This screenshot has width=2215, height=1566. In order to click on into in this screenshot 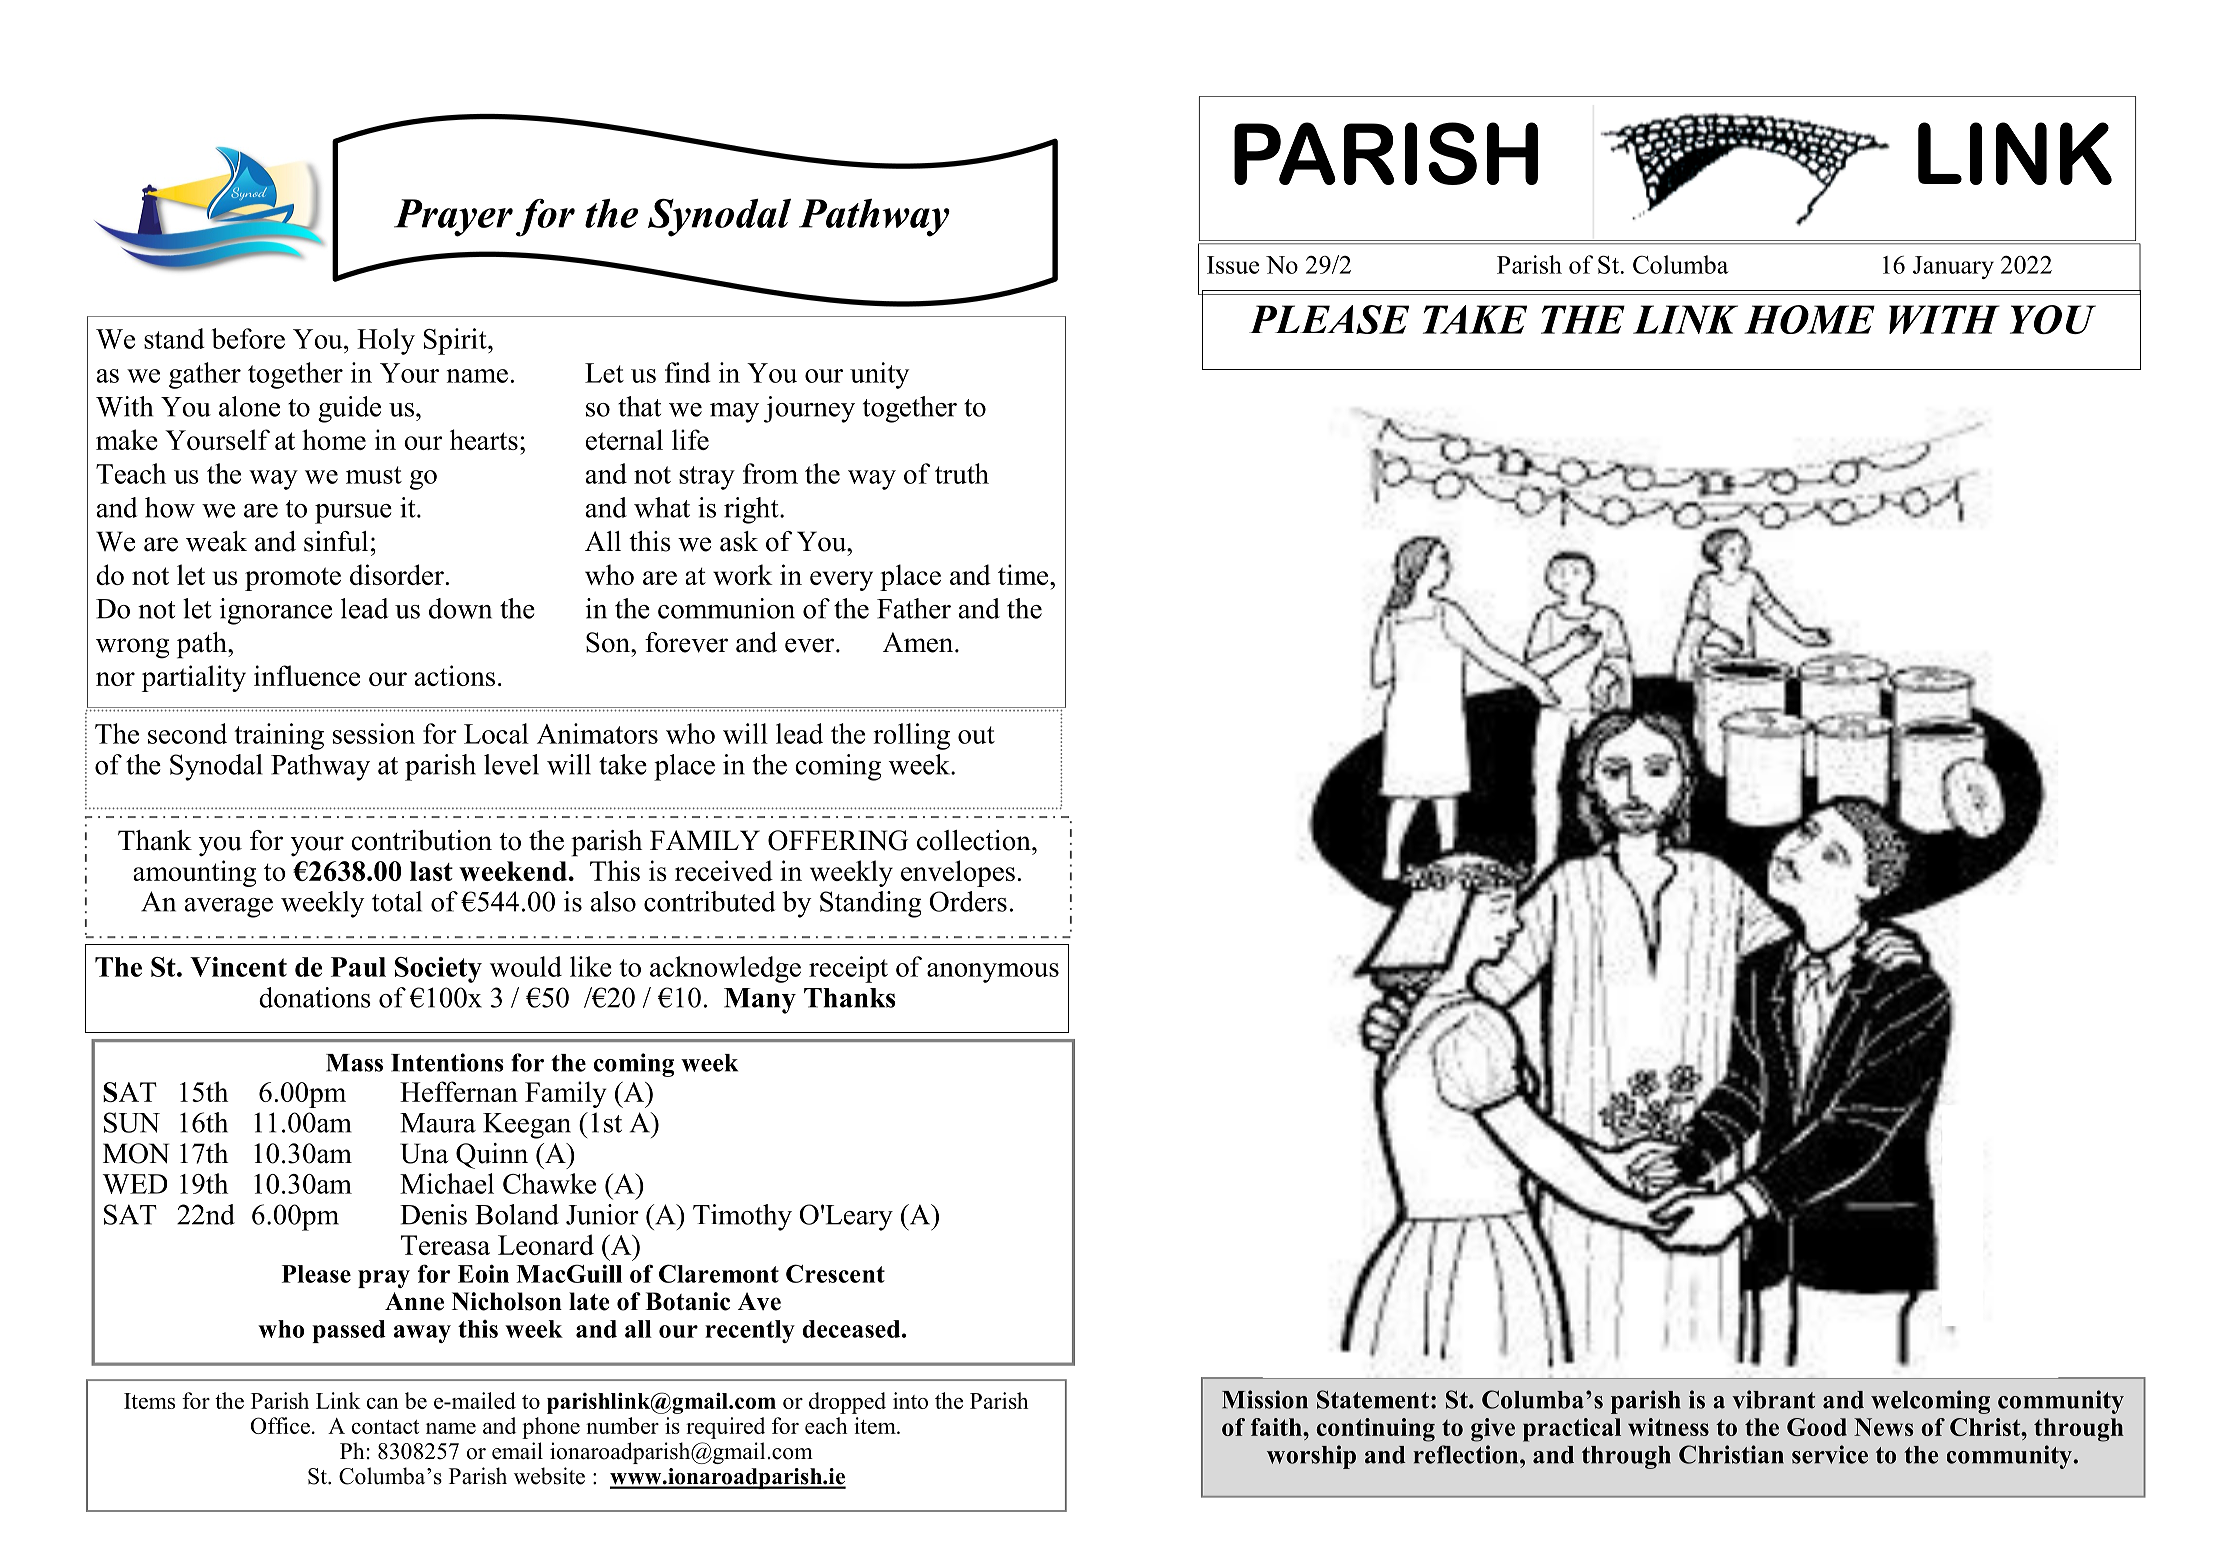, I will do `click(910, 1400)`.
